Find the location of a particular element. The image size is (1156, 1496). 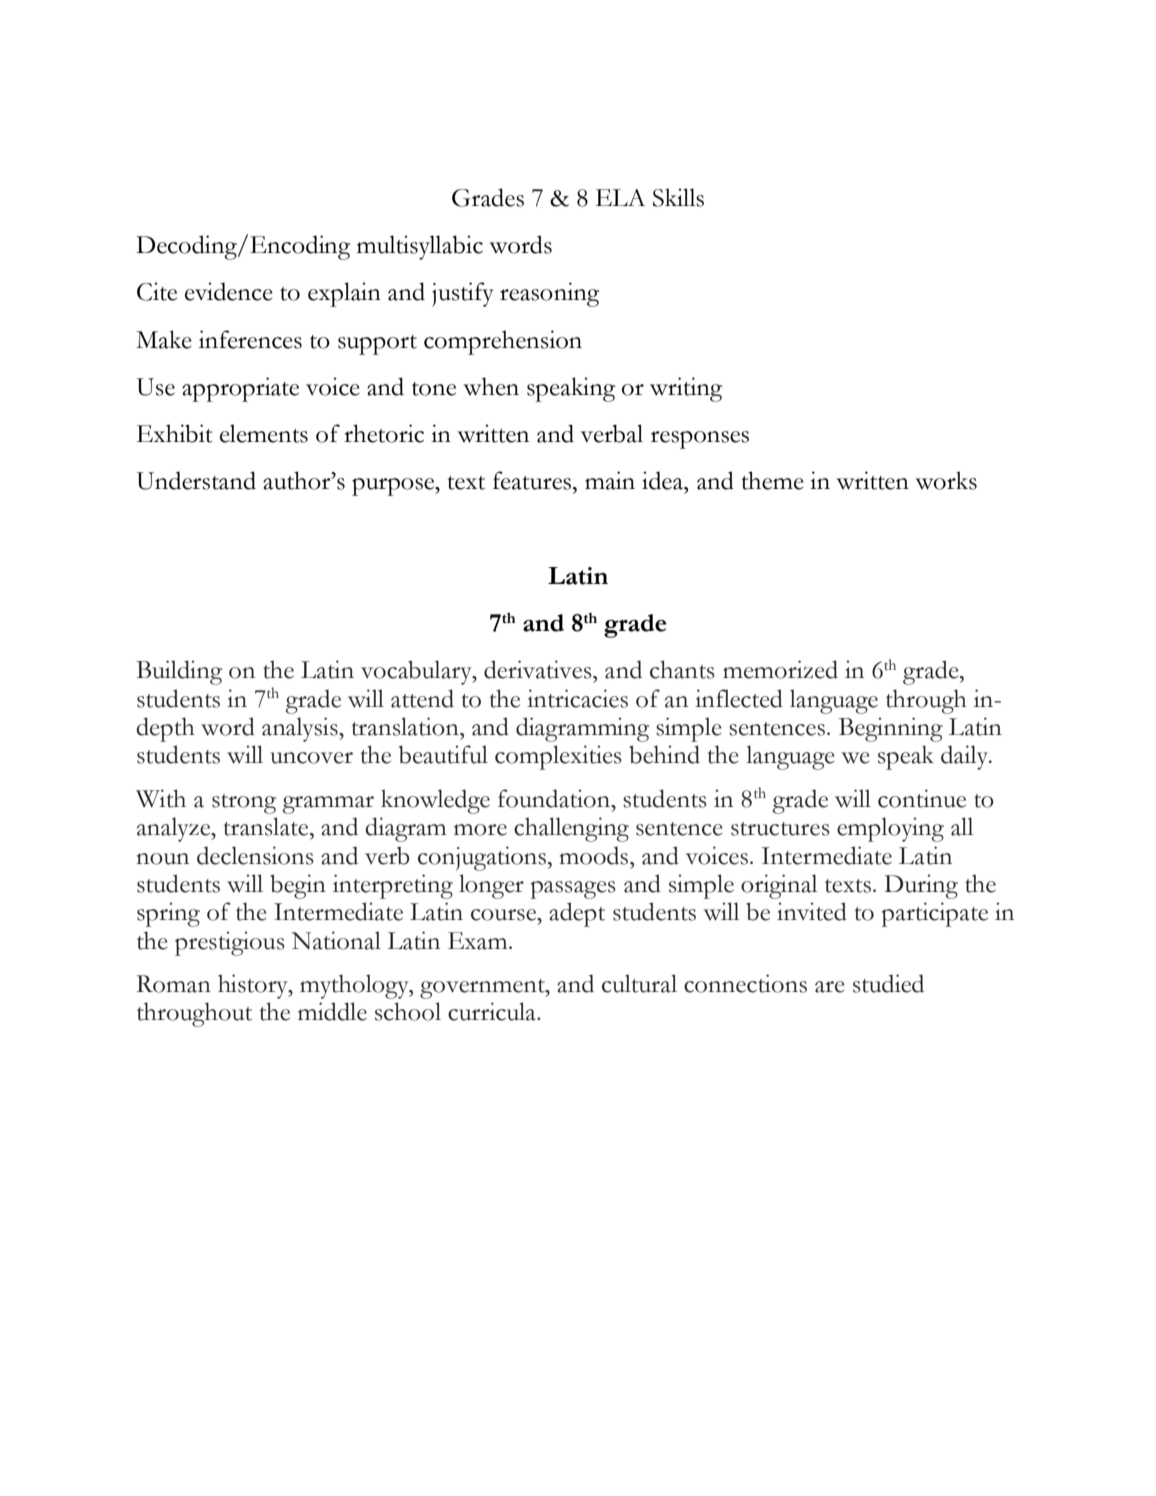

derivatives is located at coordinates (539, 669).
